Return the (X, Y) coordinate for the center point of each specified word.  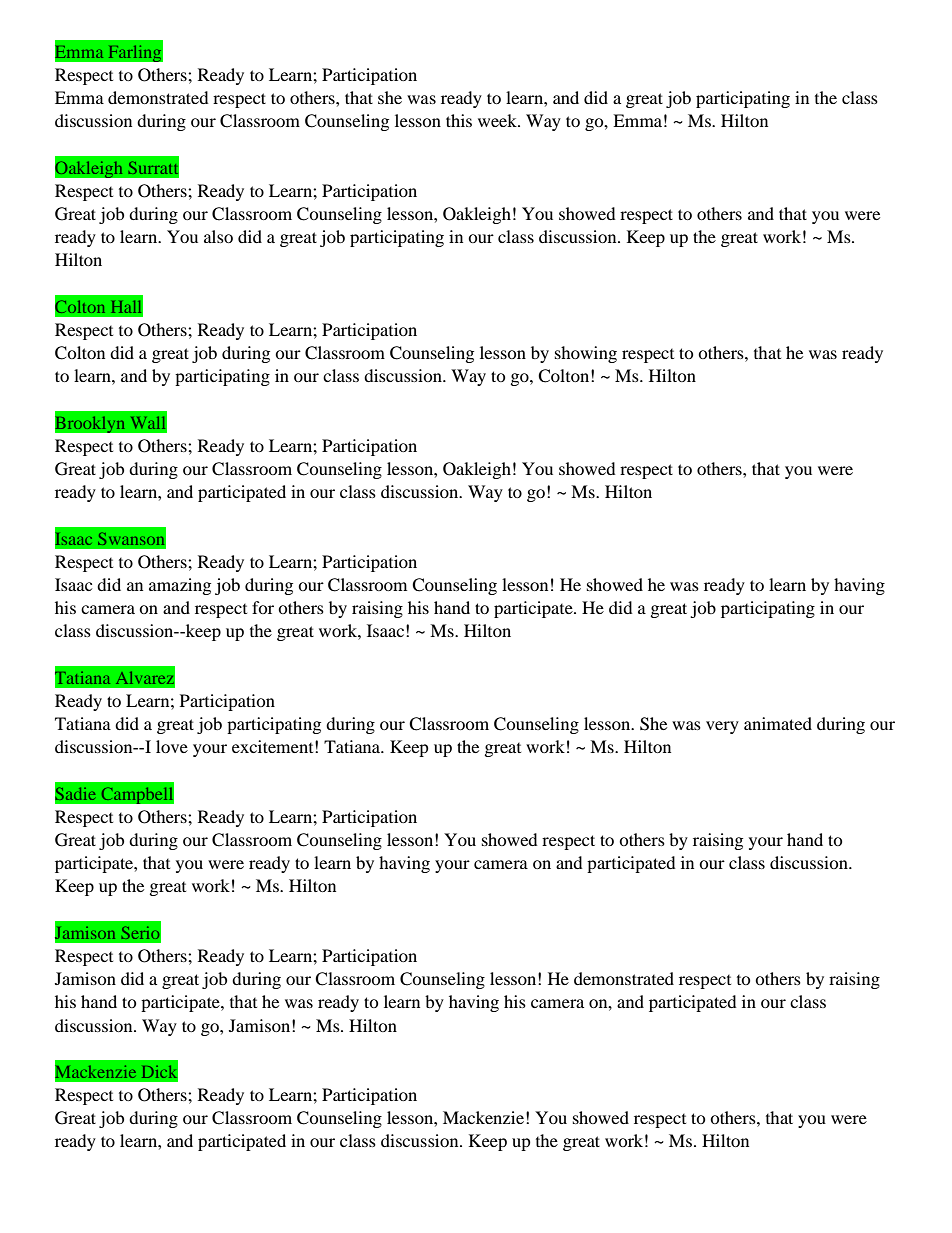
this (459, 120)
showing (586, 354)
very (722, 727)
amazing (180, 586)
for (263, 607)
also (218, 236)
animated (778, 723)
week (498, 120)
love (172, 746)
